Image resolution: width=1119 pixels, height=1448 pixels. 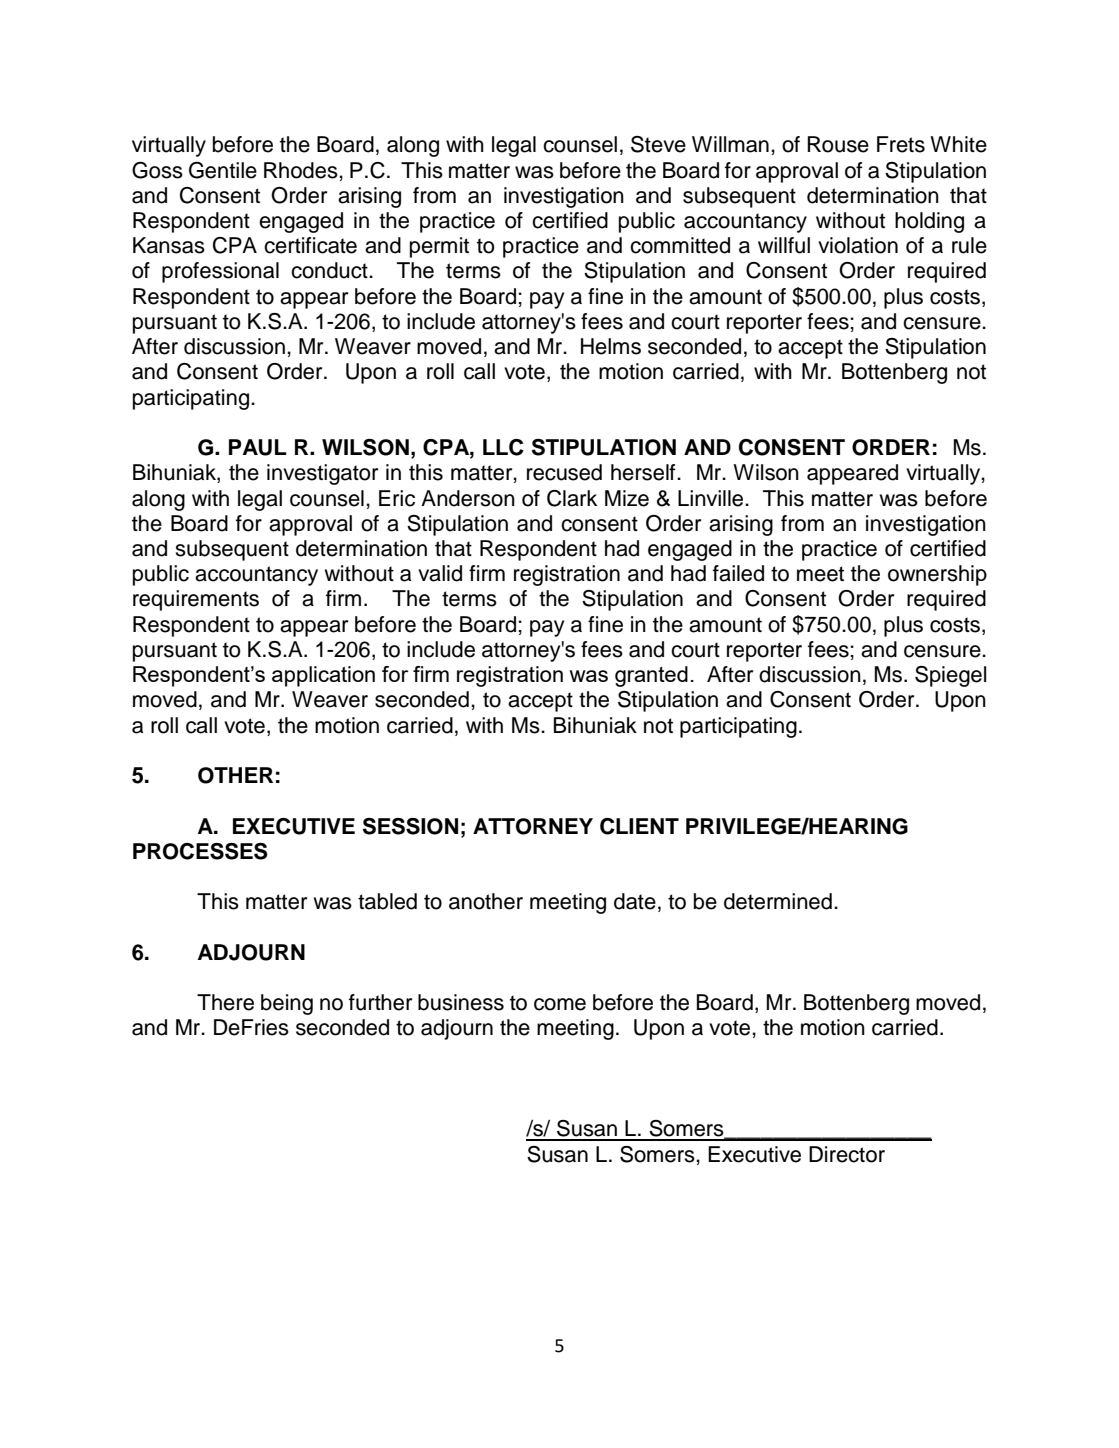 What do you see at coordinates (323, 676) in the page?
I see `application` at bounding box center [323, 676].
